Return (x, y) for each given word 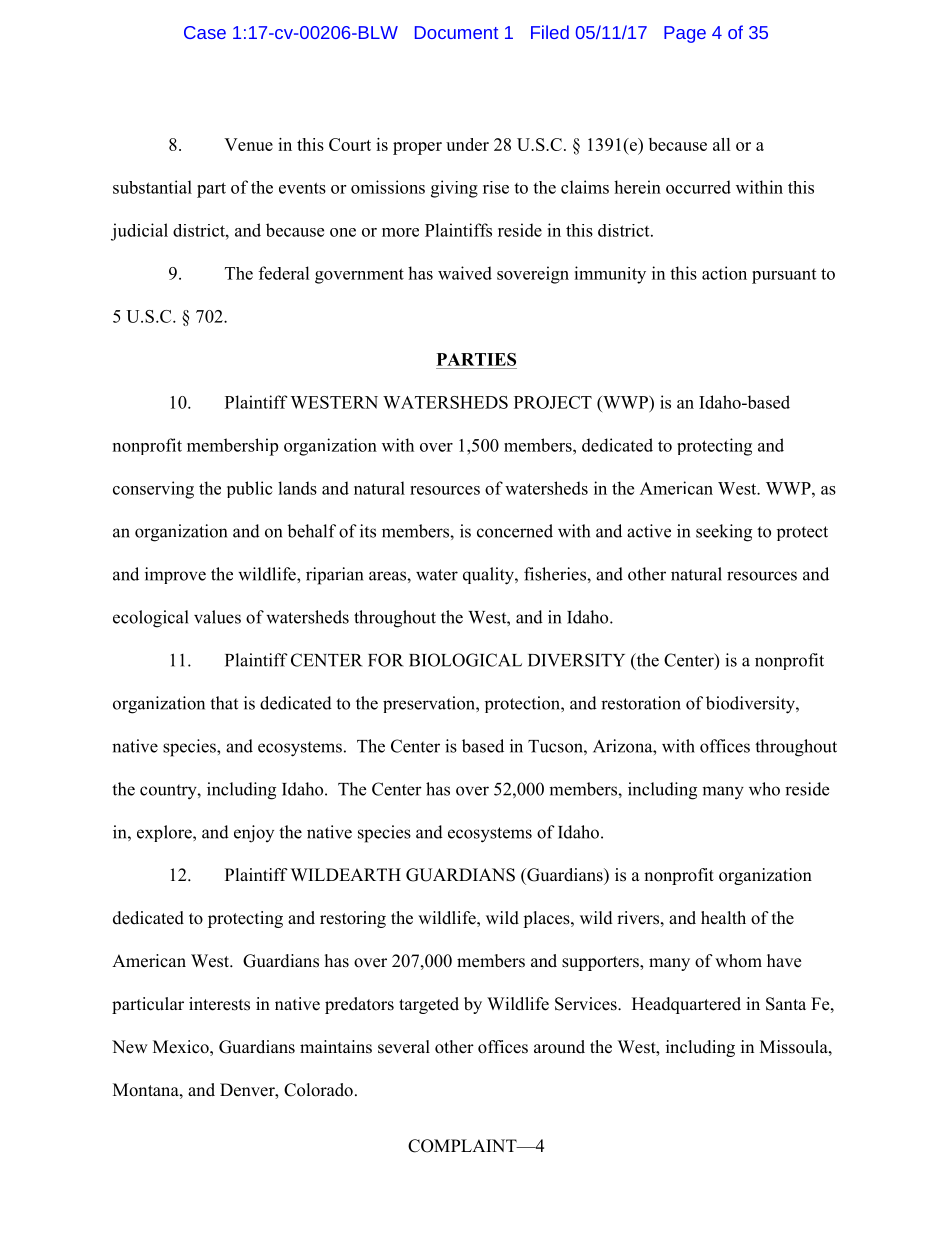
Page (685, 34)
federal (284, 273)
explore (165, 833)
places (547, 919)
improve (175, 575)
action (724, 273)
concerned (515, 531)
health (723, 918)
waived (465, 273)
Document (456, 32)
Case (205, 32)
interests (219, 1004)
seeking (724, 533)
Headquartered (686, 1005)
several (404, 1047)
